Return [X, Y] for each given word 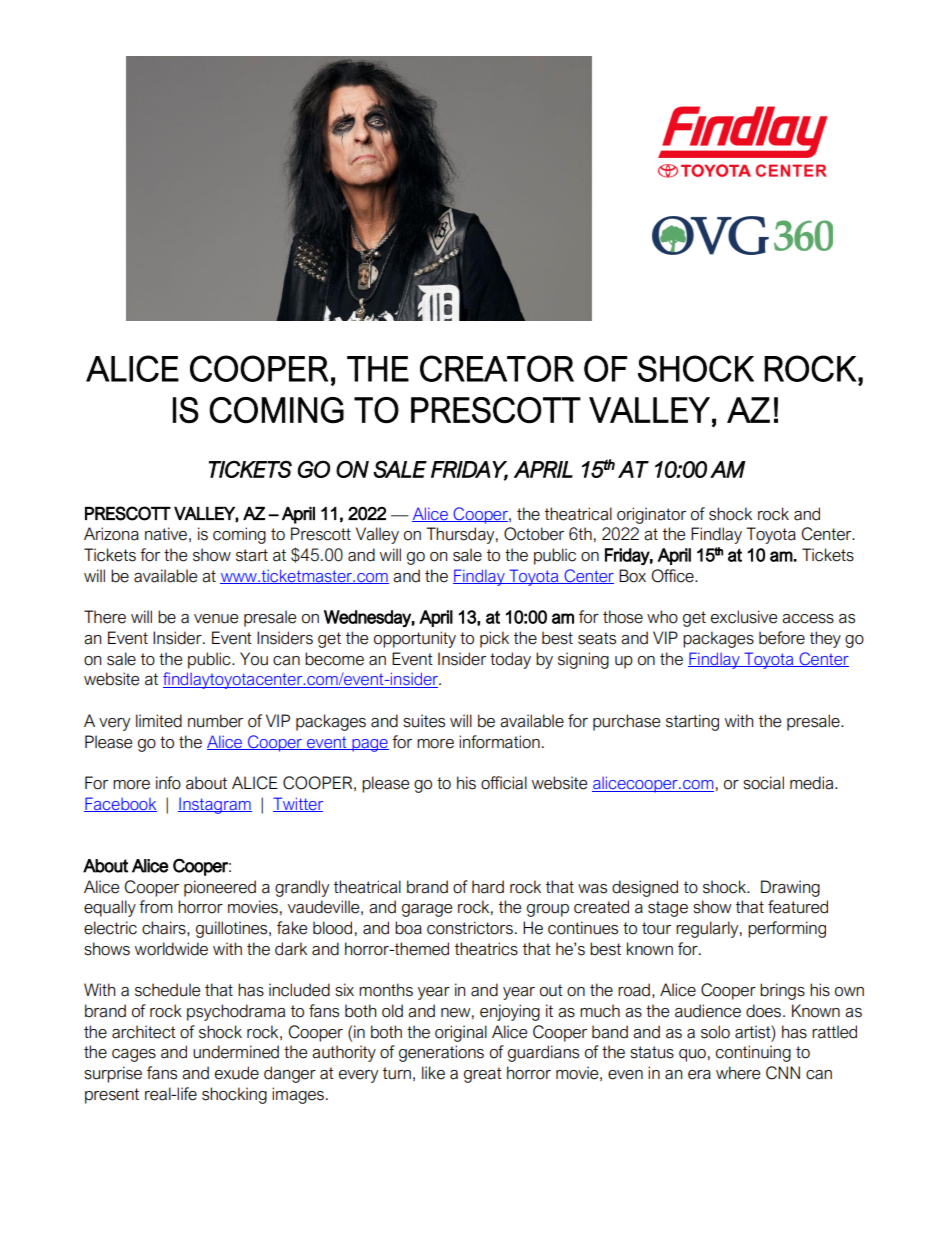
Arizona [111, 534]
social [763, 783]
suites [424, 721]
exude [237, 1073]
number [215, 721]
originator [651, 515]
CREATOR [497, 368]
